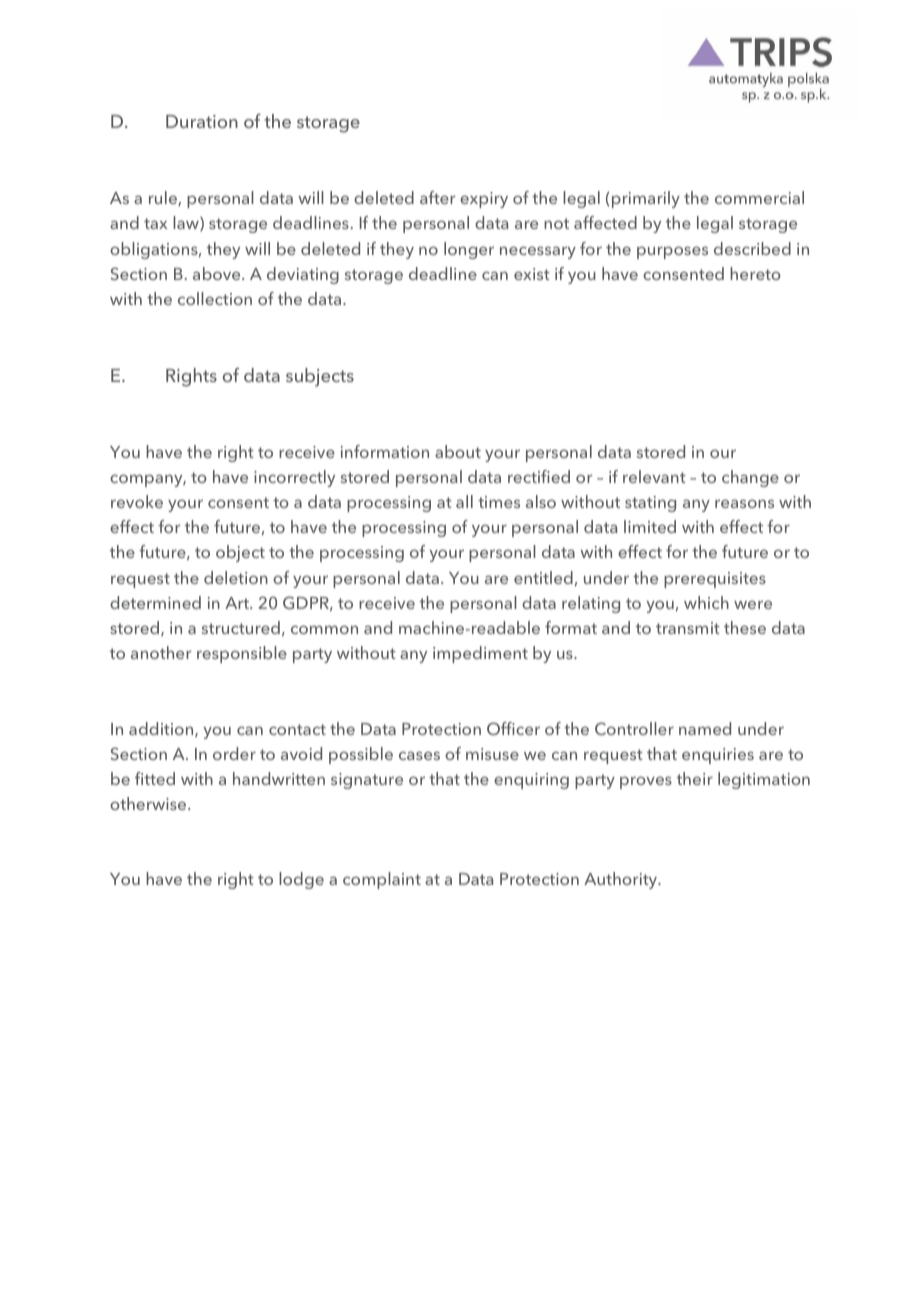 The height and width of the screenshot is (1308, 924). What do you see at coordinates (301, 880) in the screenshot?
I see `lodge` at bounding box center [301, 880].
